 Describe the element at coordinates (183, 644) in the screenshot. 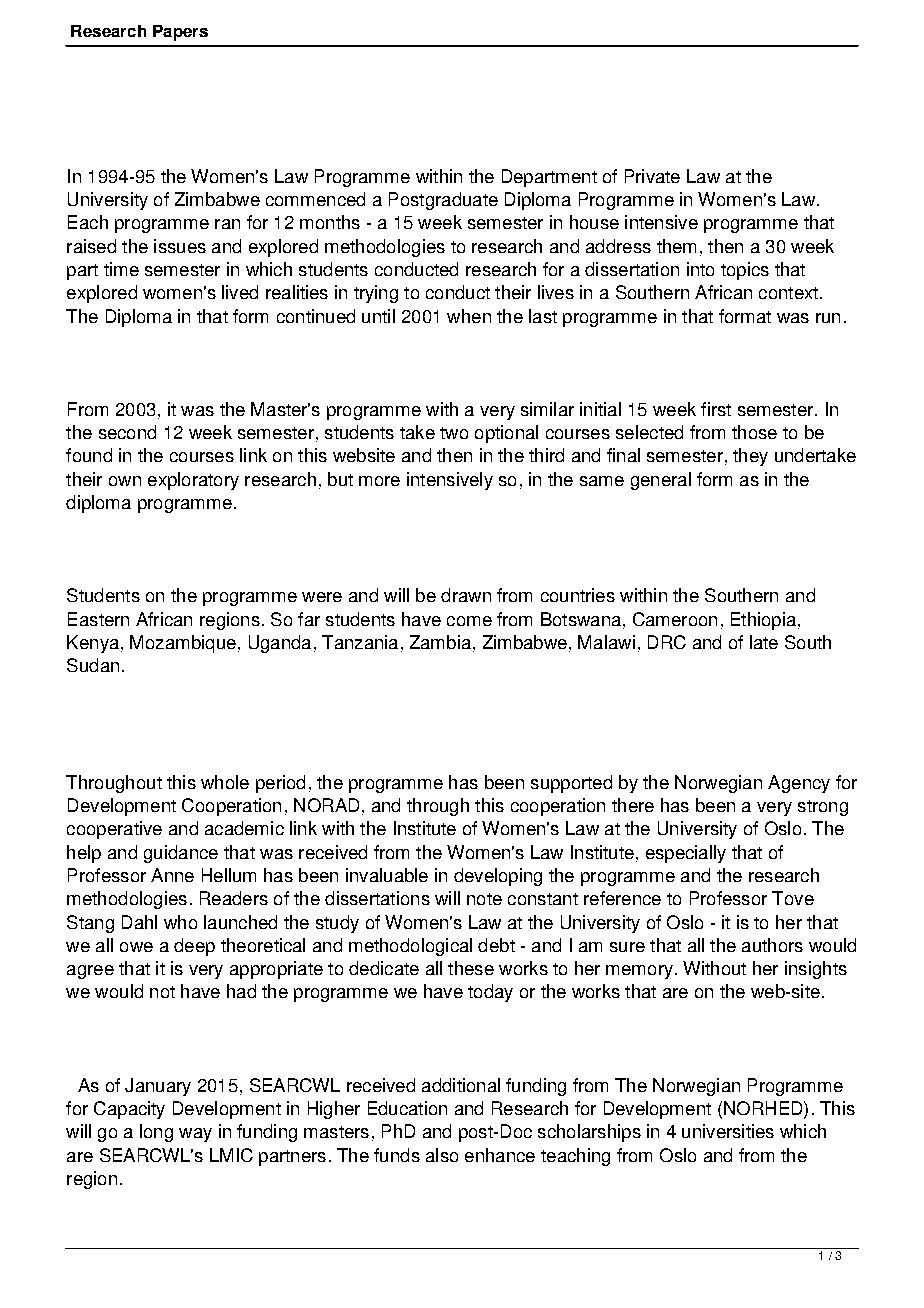

I see `Mozambique` at that location.
